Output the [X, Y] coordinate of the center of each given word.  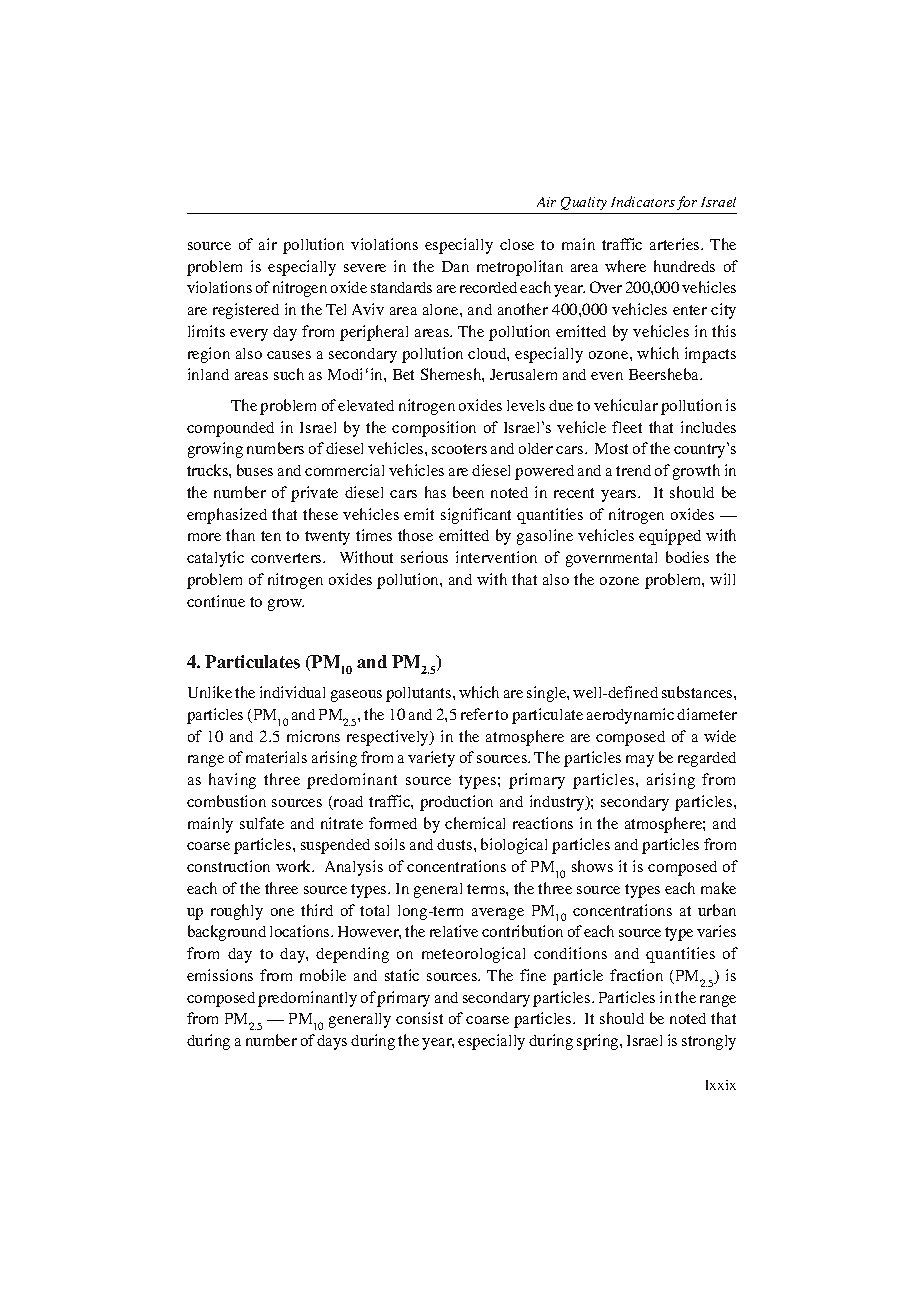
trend [633, 470]
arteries [676, 244]
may [640, 761]
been [468, 492]
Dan [455, 266]
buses [255, 470]
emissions [220, 975]
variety [431, 759]
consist [419, 1018]
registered [246, 311]
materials [276, 757]
